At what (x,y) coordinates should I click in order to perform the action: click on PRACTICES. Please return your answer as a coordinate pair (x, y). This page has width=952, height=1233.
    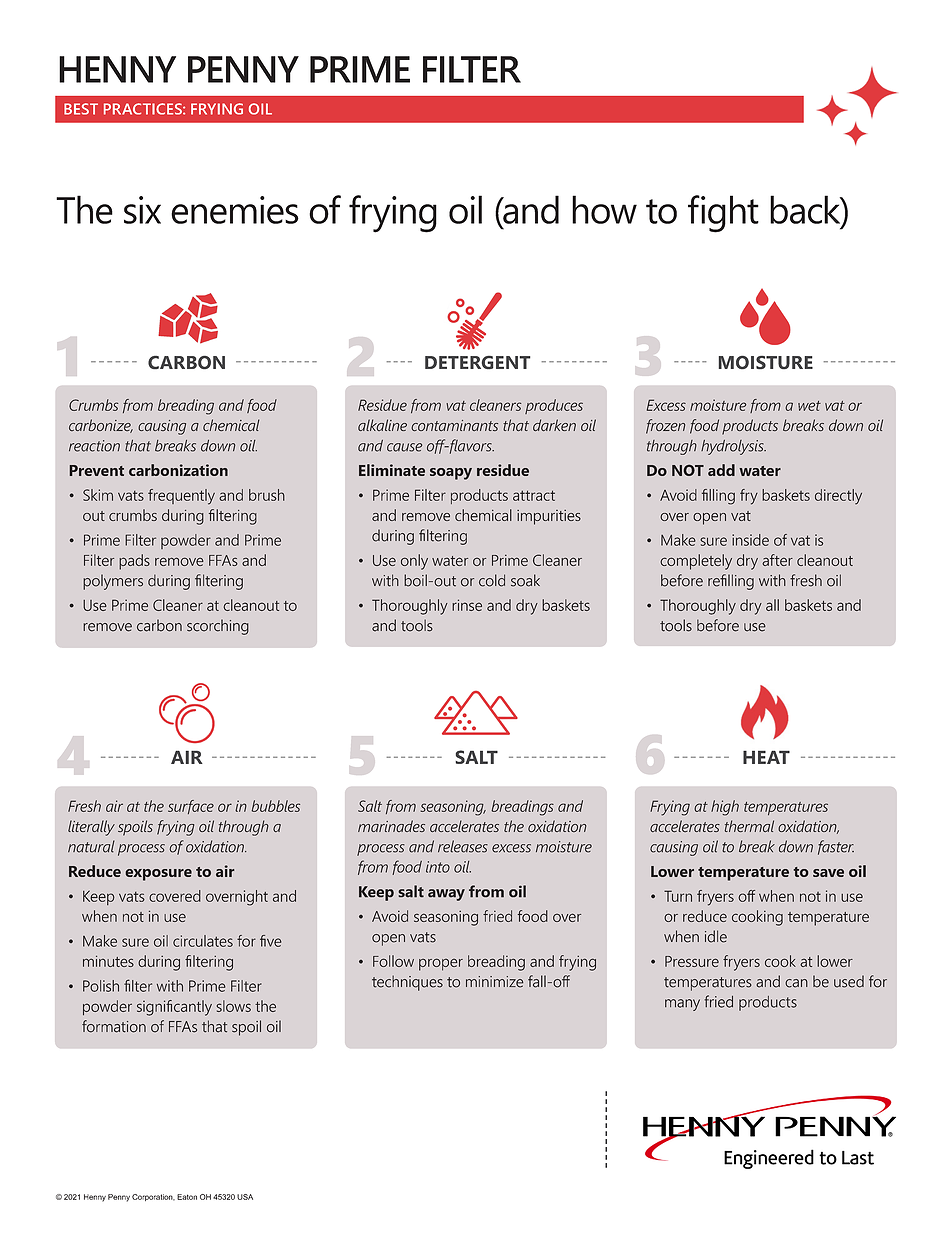
    Looking at the image, I should click on (144, 109).
